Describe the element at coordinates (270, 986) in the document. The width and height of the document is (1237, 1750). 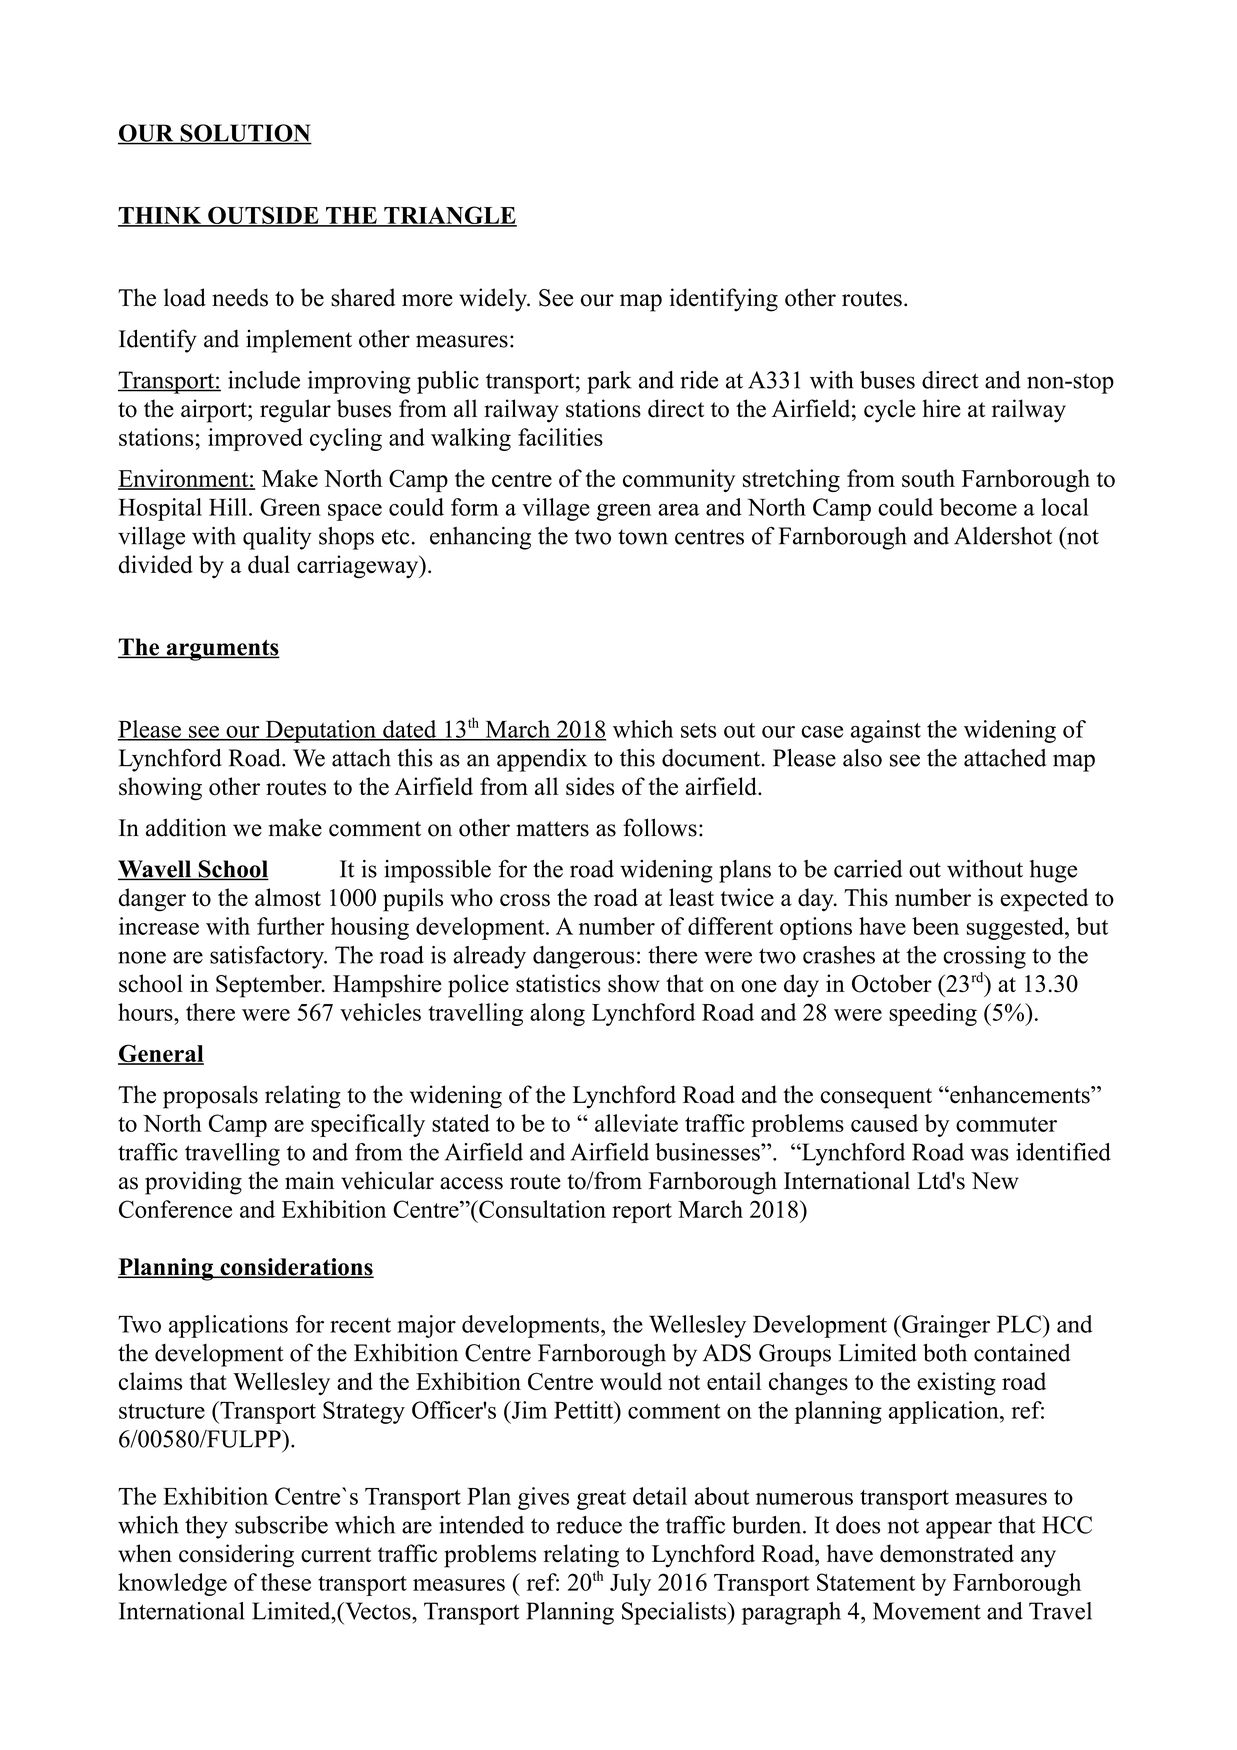
I see `September` at that location.
